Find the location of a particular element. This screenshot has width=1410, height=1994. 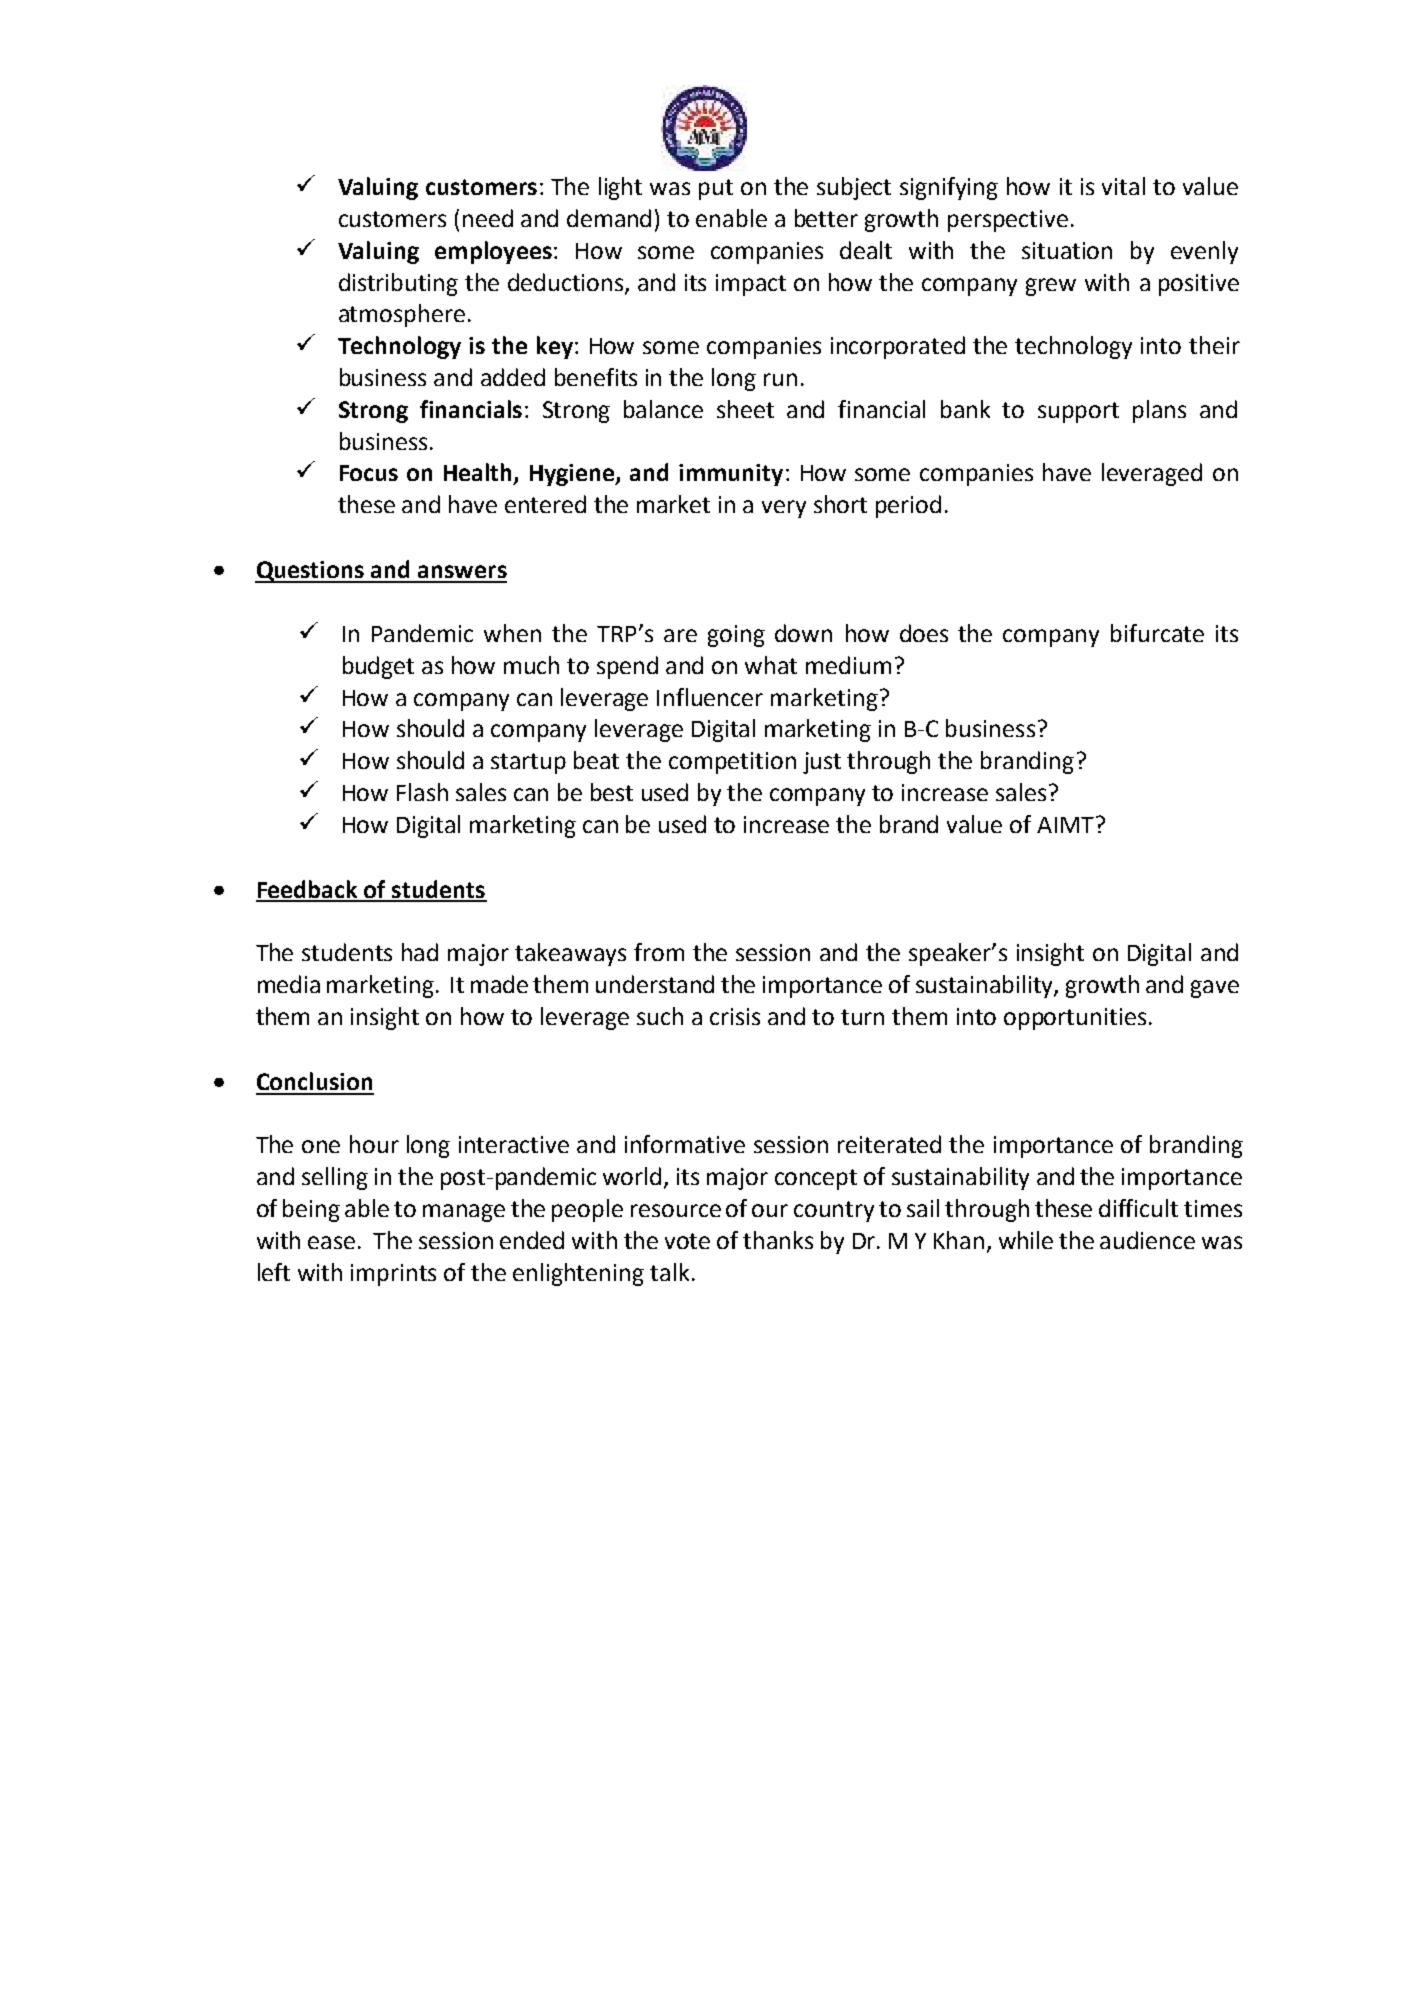

competition is located at coordinates (732, 763).
